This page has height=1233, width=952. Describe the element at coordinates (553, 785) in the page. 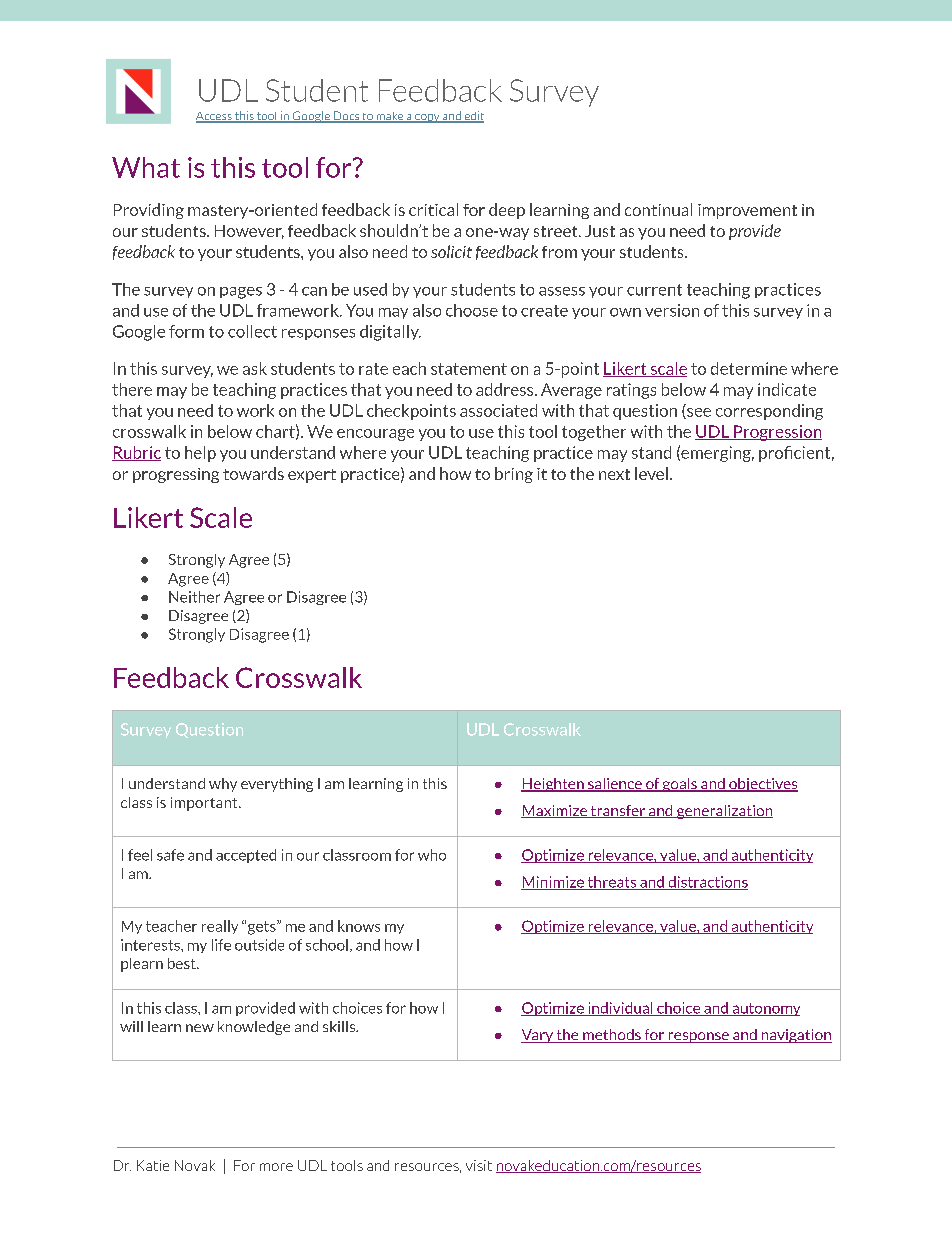

I see `Heighten` at that location.
